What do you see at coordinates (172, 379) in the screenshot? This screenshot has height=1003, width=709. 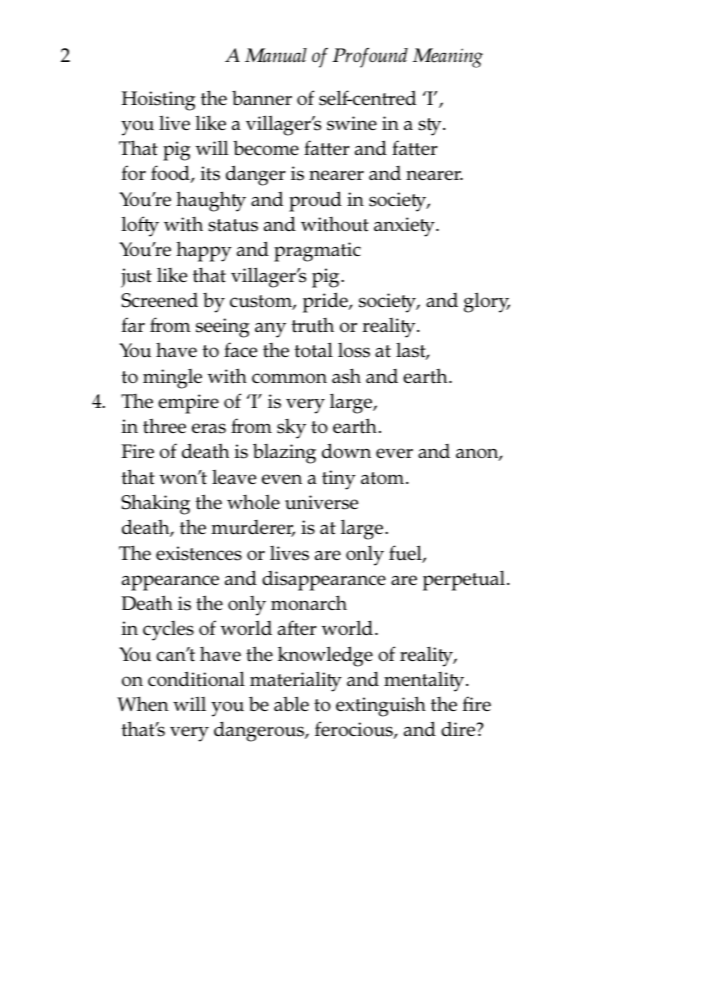 I see `mingle` at bounding box center [172, 379].
